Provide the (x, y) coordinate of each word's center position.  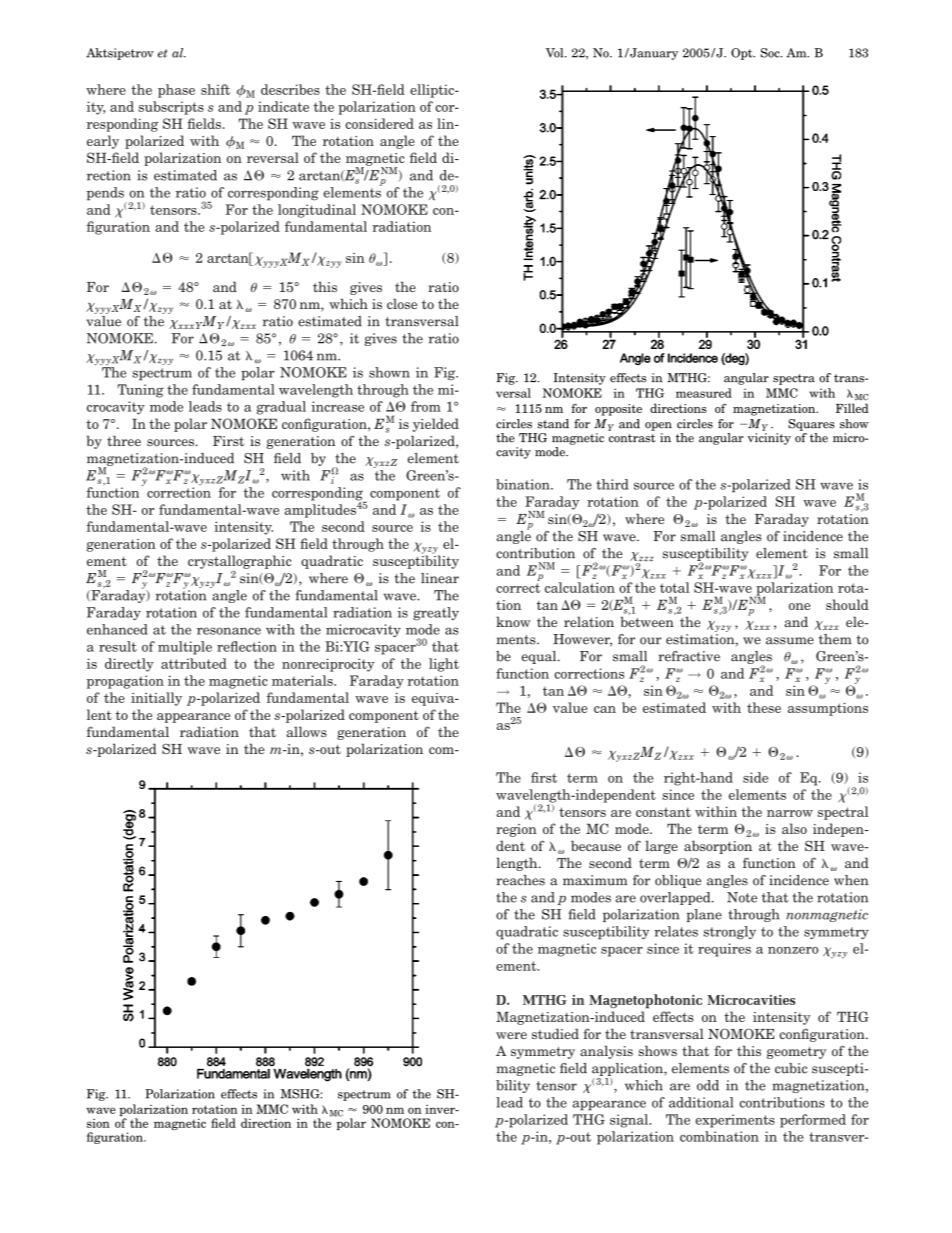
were (511, 1035)
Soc (771, 53)
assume (790, 641)
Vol (556, 53)
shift (215, 89)
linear (440, 578)
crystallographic (240, 562)
